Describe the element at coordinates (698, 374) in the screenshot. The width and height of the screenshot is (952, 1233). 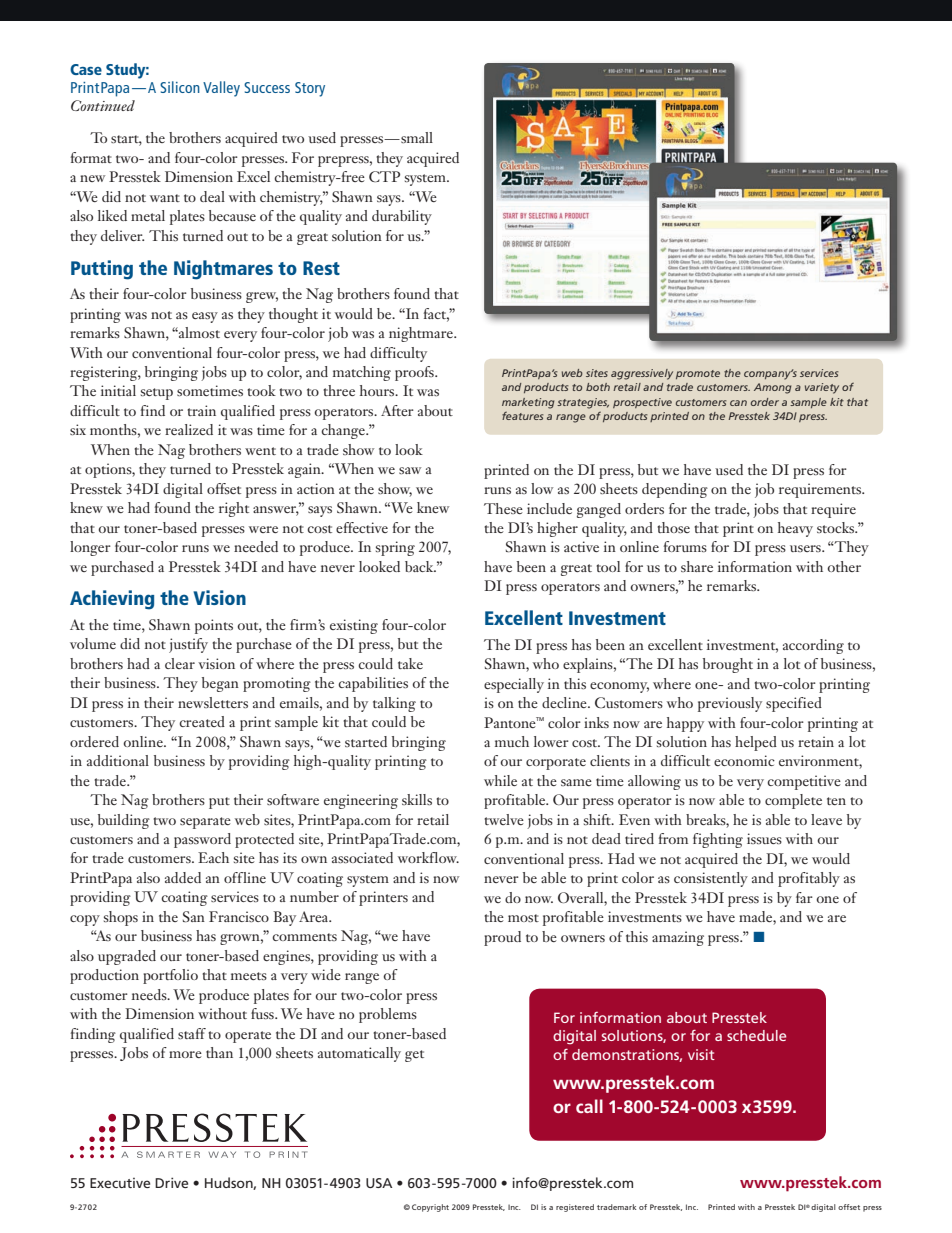
I see `promote` at that location.
